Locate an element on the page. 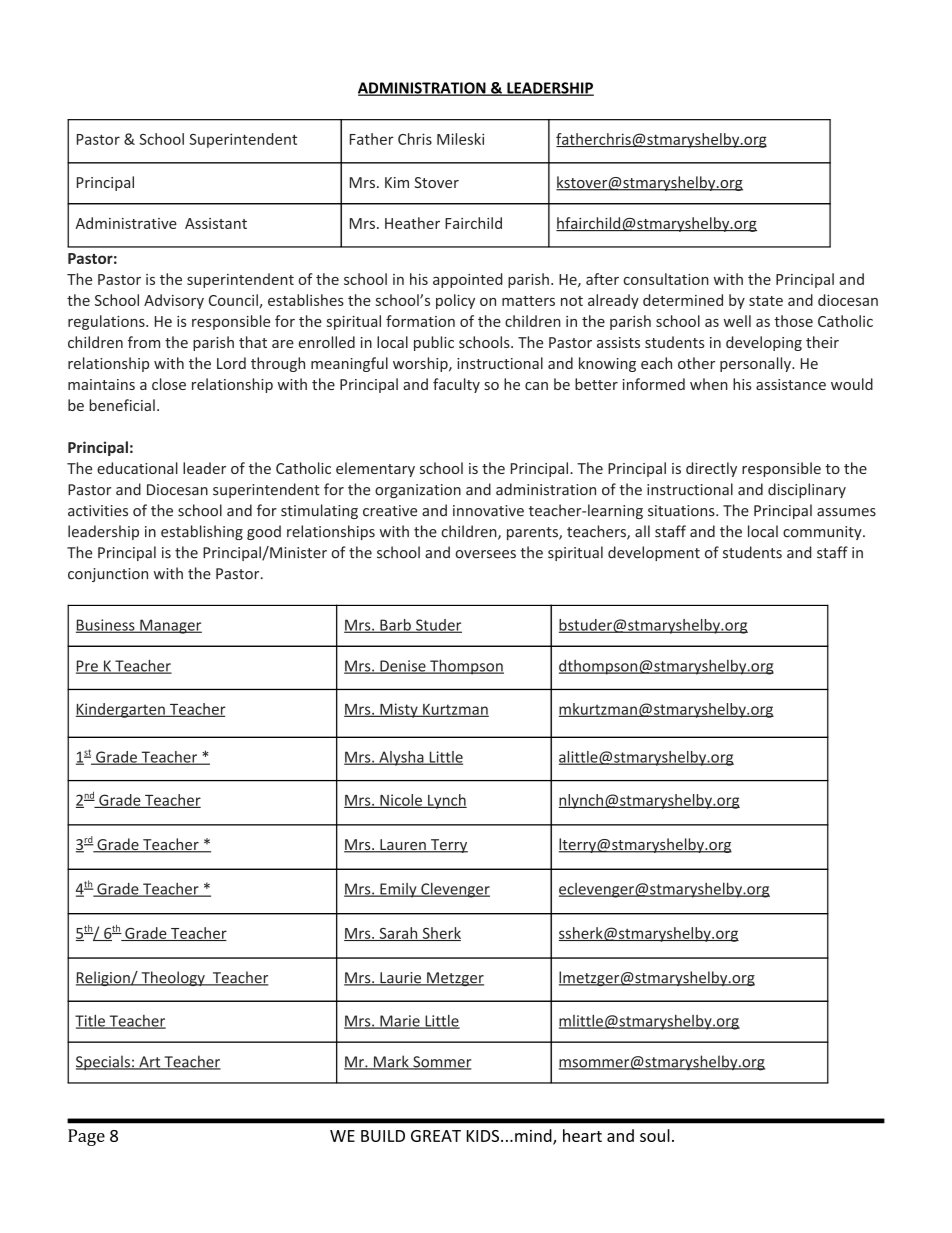 The height and width of the page is (1233, 952). Page is located at coordinates (86, 1137).
